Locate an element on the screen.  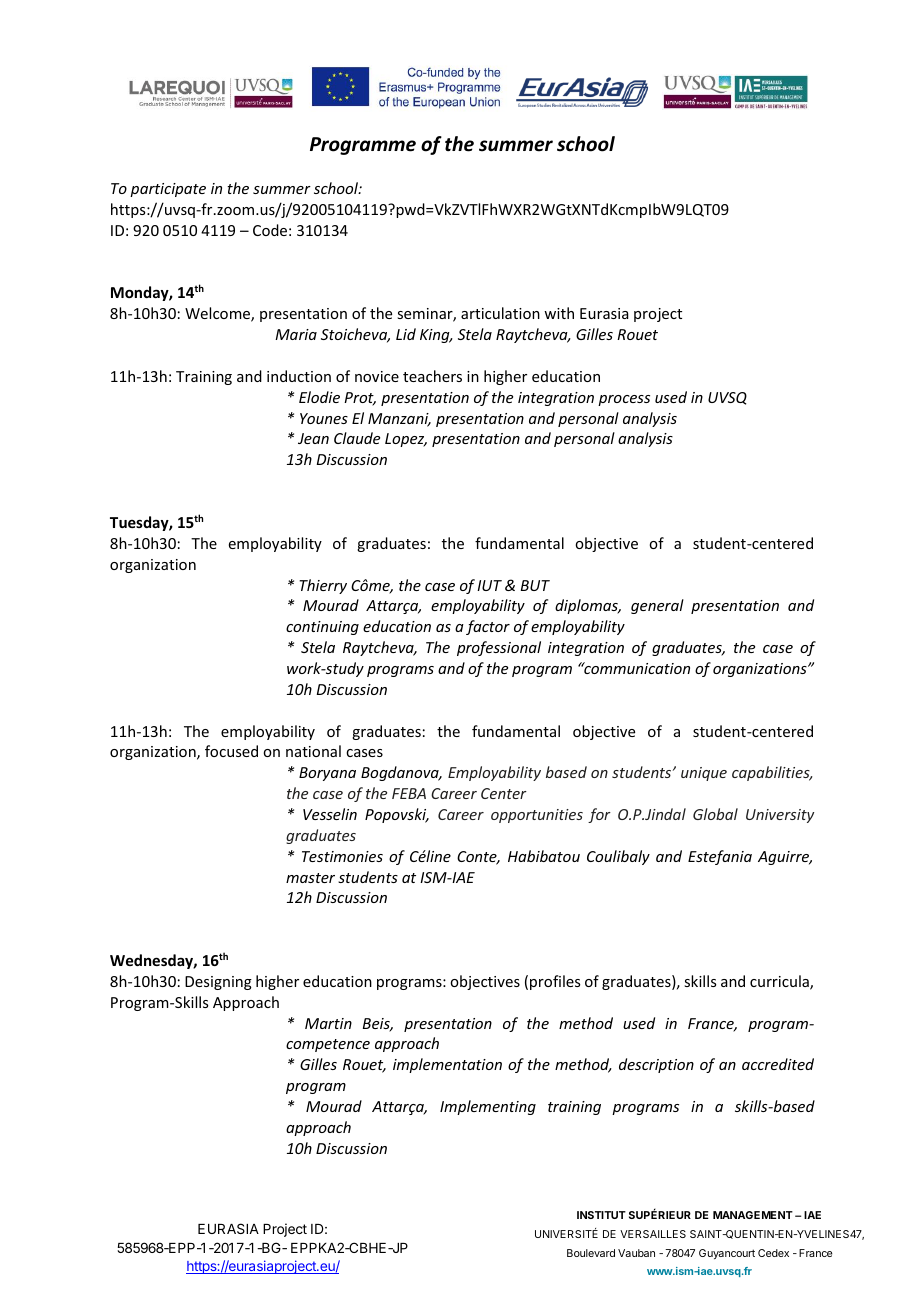
articulation is located at coordinates (500, 313).
